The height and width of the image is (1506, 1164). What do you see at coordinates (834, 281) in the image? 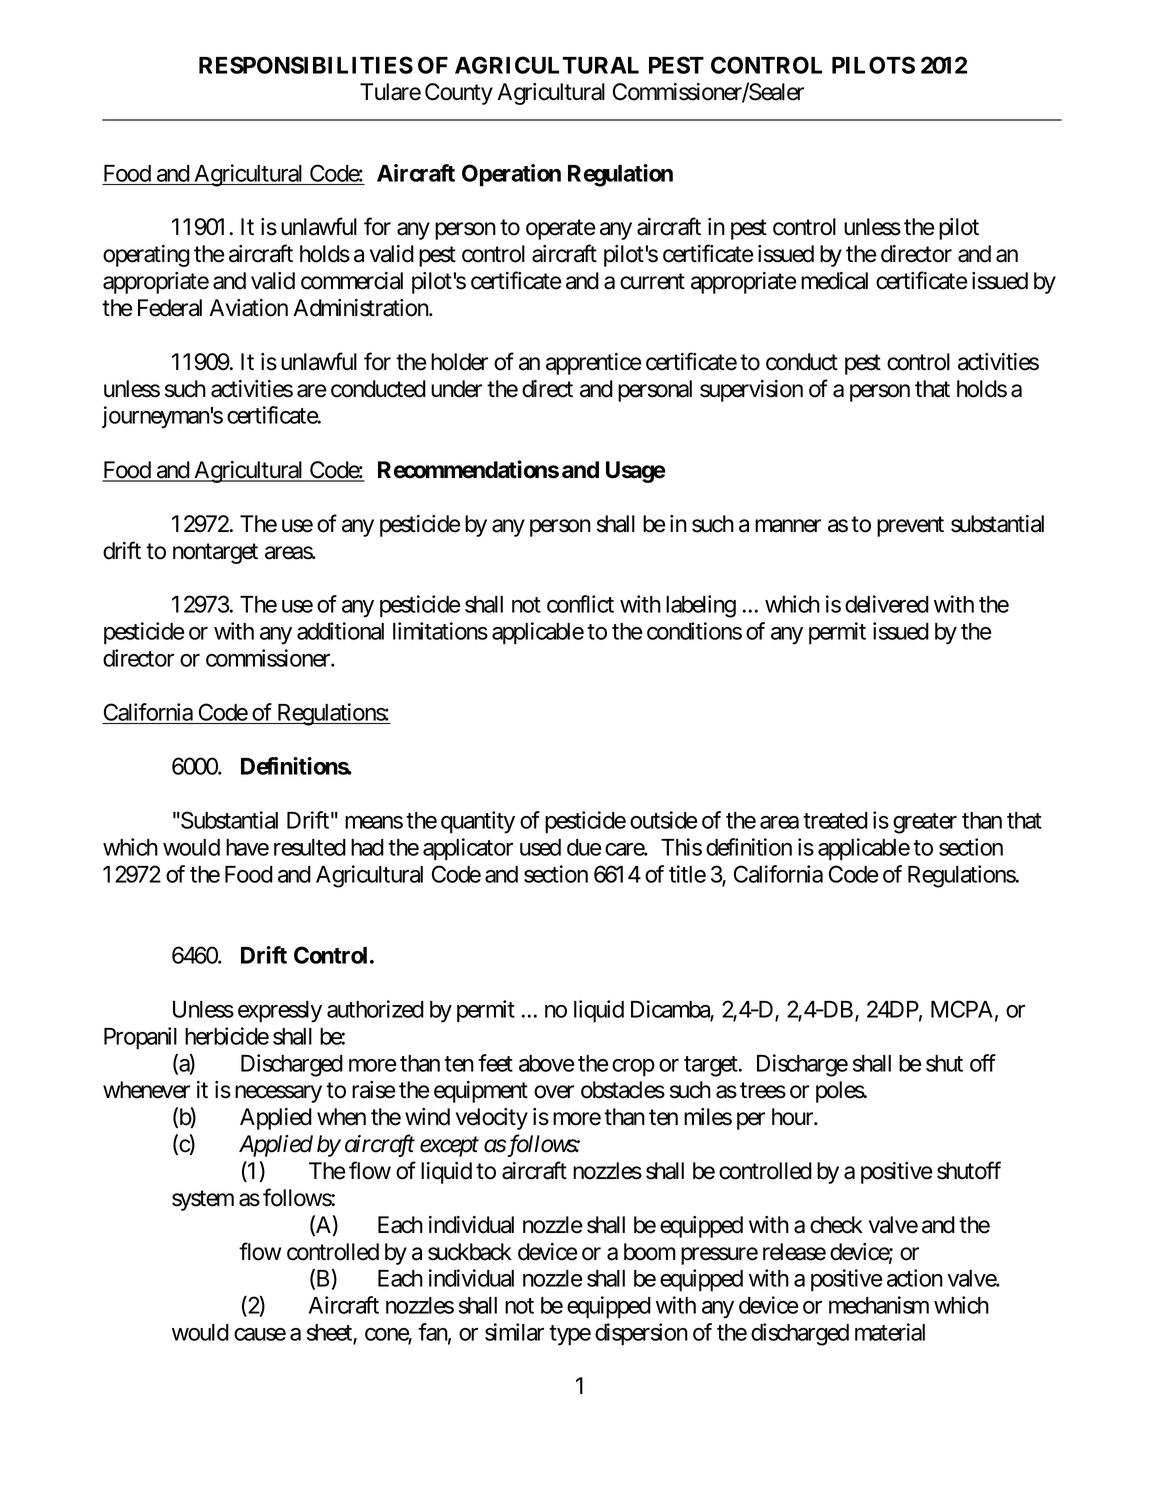
I see `medical` at bounding box center [834, 281].
